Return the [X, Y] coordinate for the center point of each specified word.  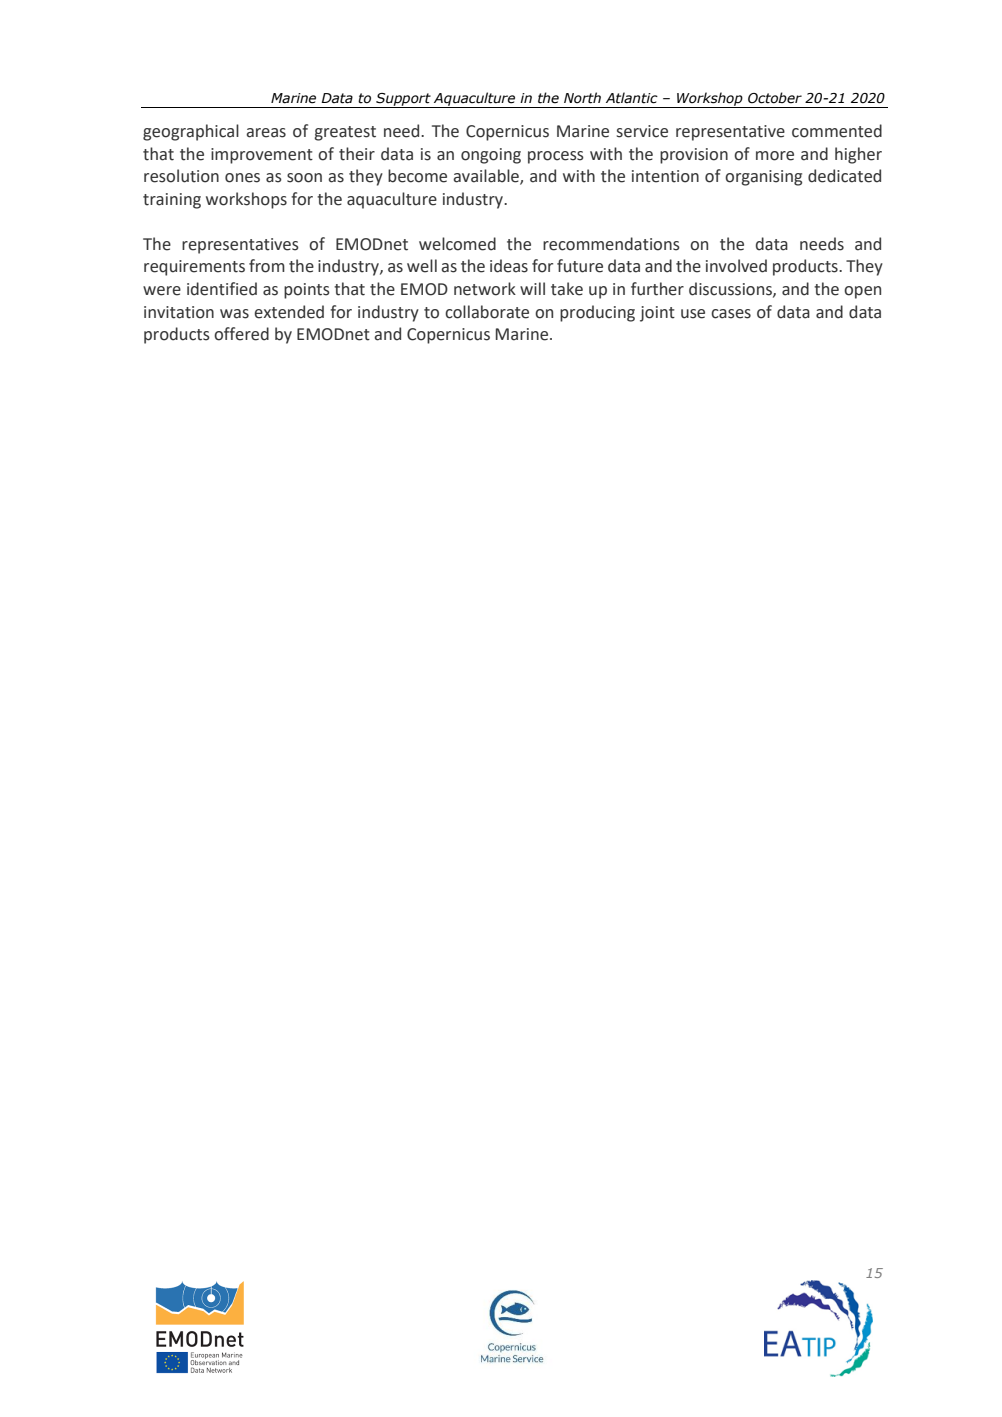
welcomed [457, 244]
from [267, 266]
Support [403, 100]
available [487, 177]
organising [763, 178]
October [775, 98]
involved [736, 266]
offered [241, 334]
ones [242, 178]
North [582, 98]
